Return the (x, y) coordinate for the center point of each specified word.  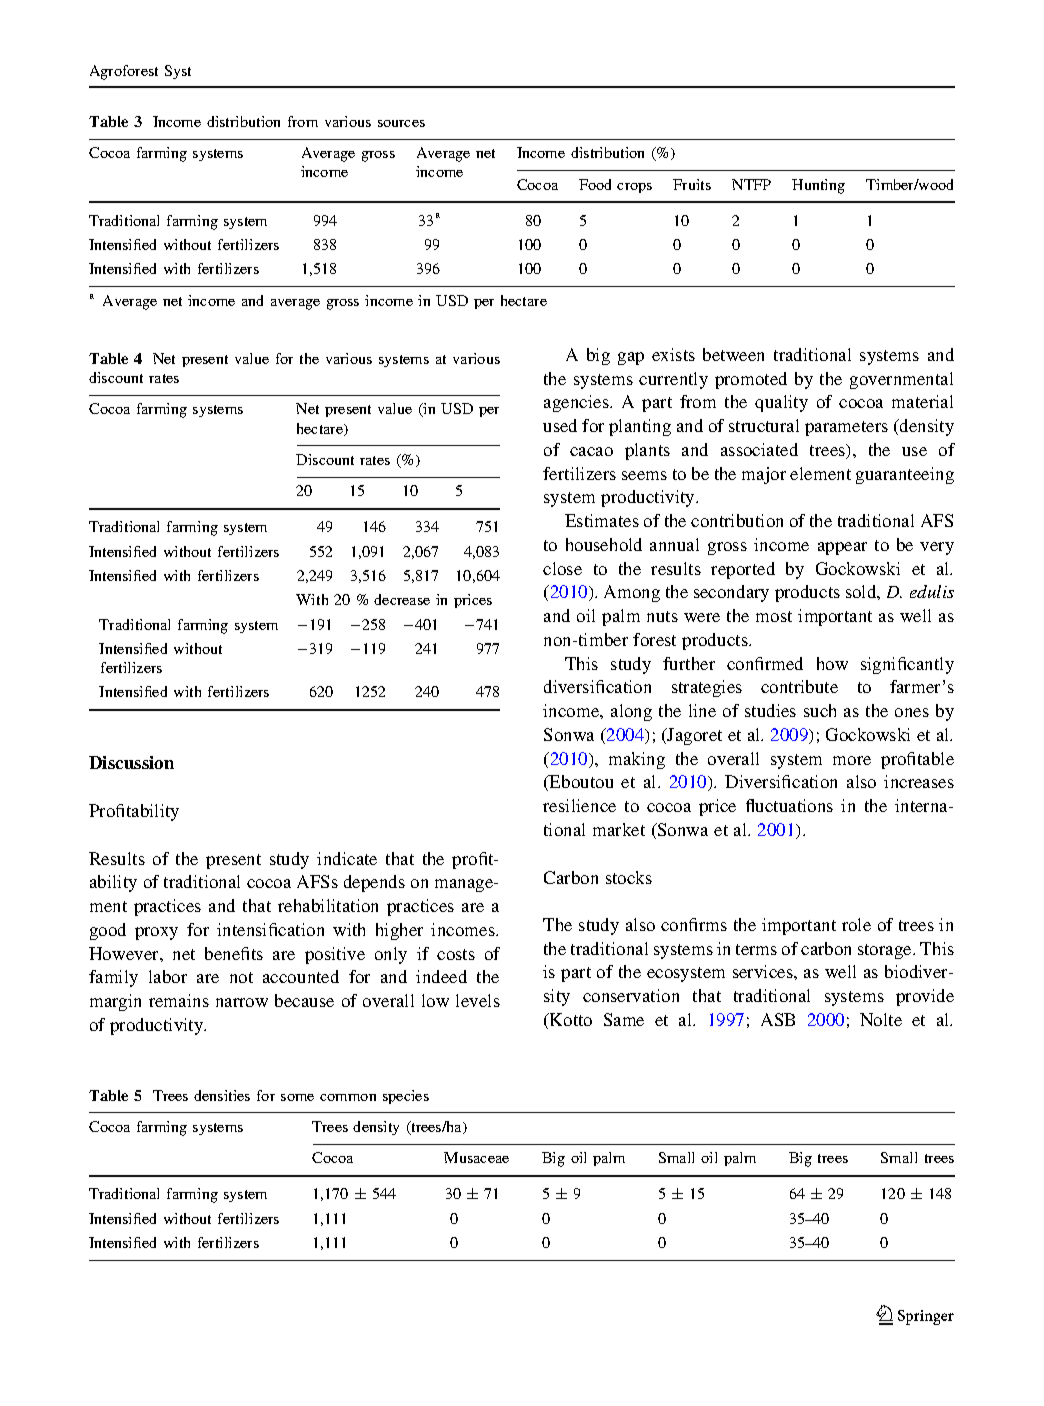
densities (222, 1095)
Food (595, 184)
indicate (347, 858)
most (774, 616)
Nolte (881, 1019)
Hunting (818, 186)
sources (401, 123)
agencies (577, 403)
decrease (402, 599)
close (562, 568)
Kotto (570, 1019)
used (560, 425)
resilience (579, 805)
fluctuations (789, 805)
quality (781, 403)
